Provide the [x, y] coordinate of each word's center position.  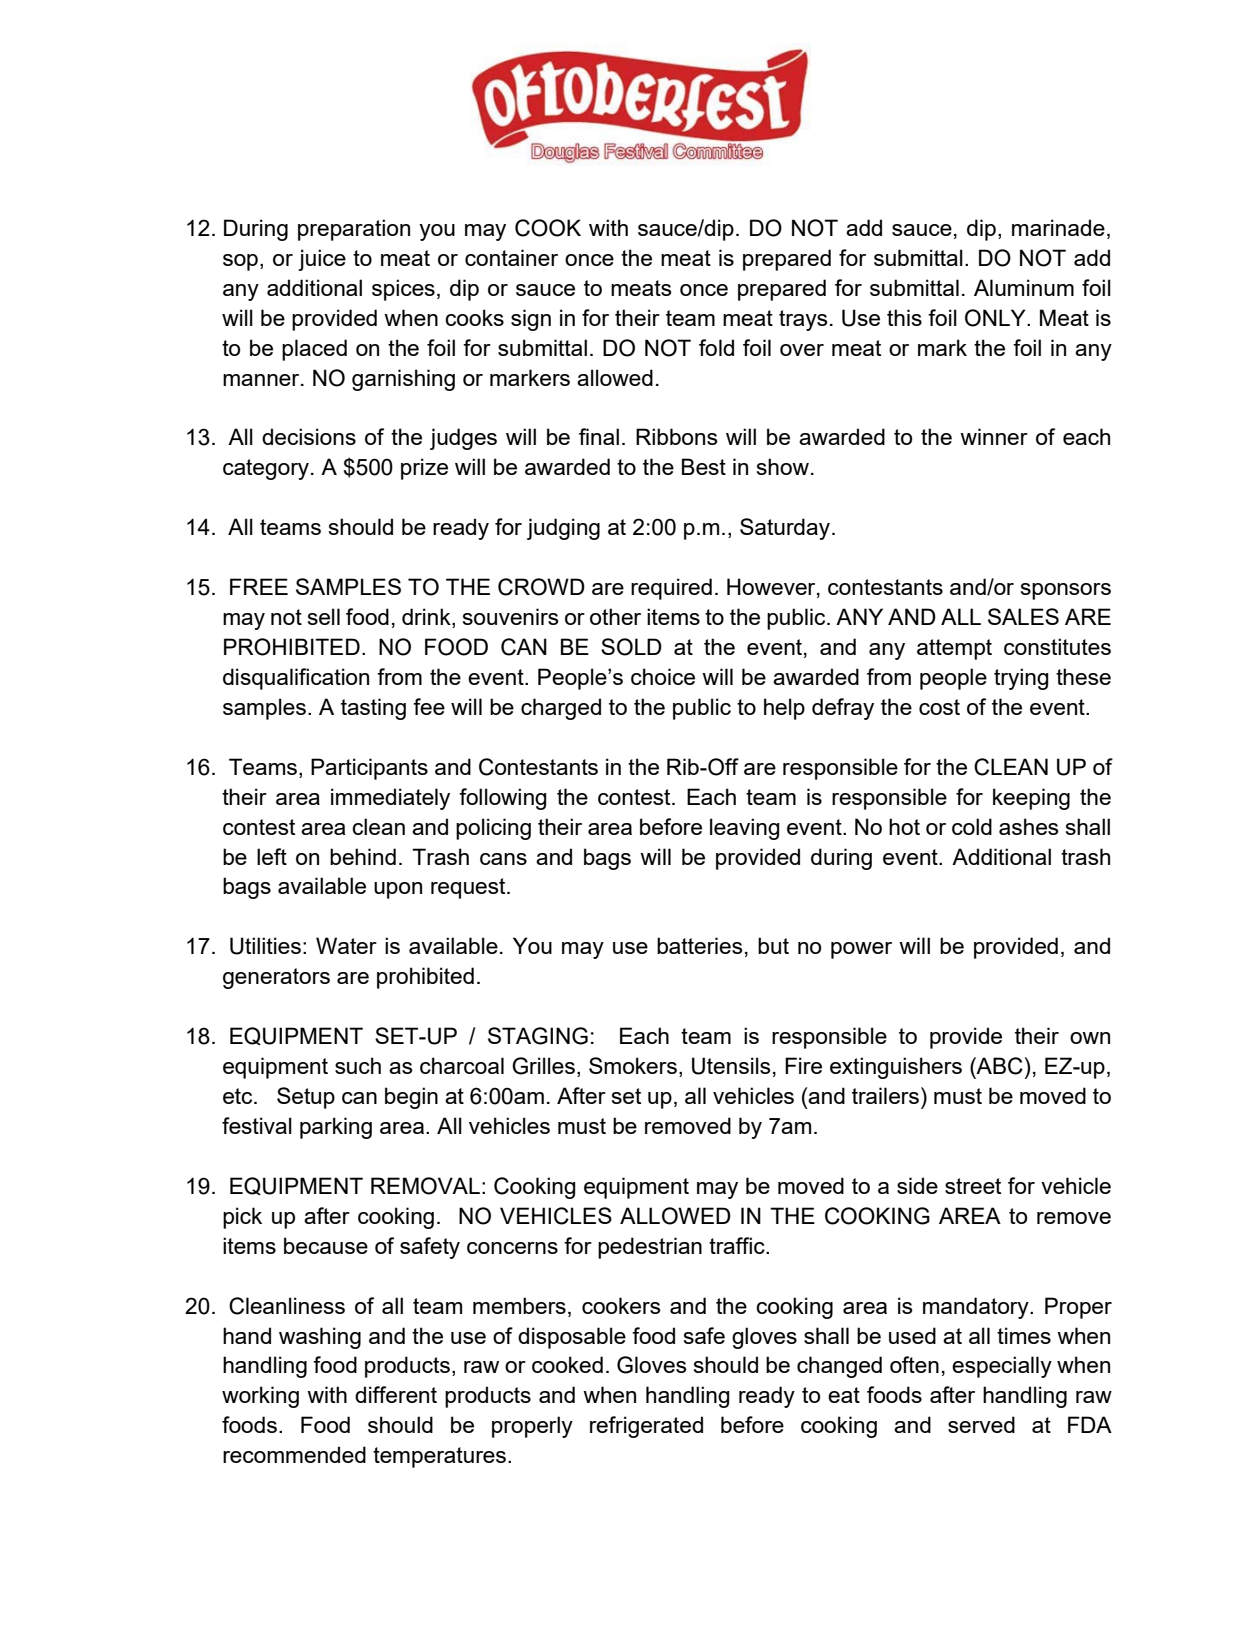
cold [972, 826]
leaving [744, 829]
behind [363, 856]
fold [716, 347]
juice [322, 260]
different [396, 1394]
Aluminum [1024, 287]
